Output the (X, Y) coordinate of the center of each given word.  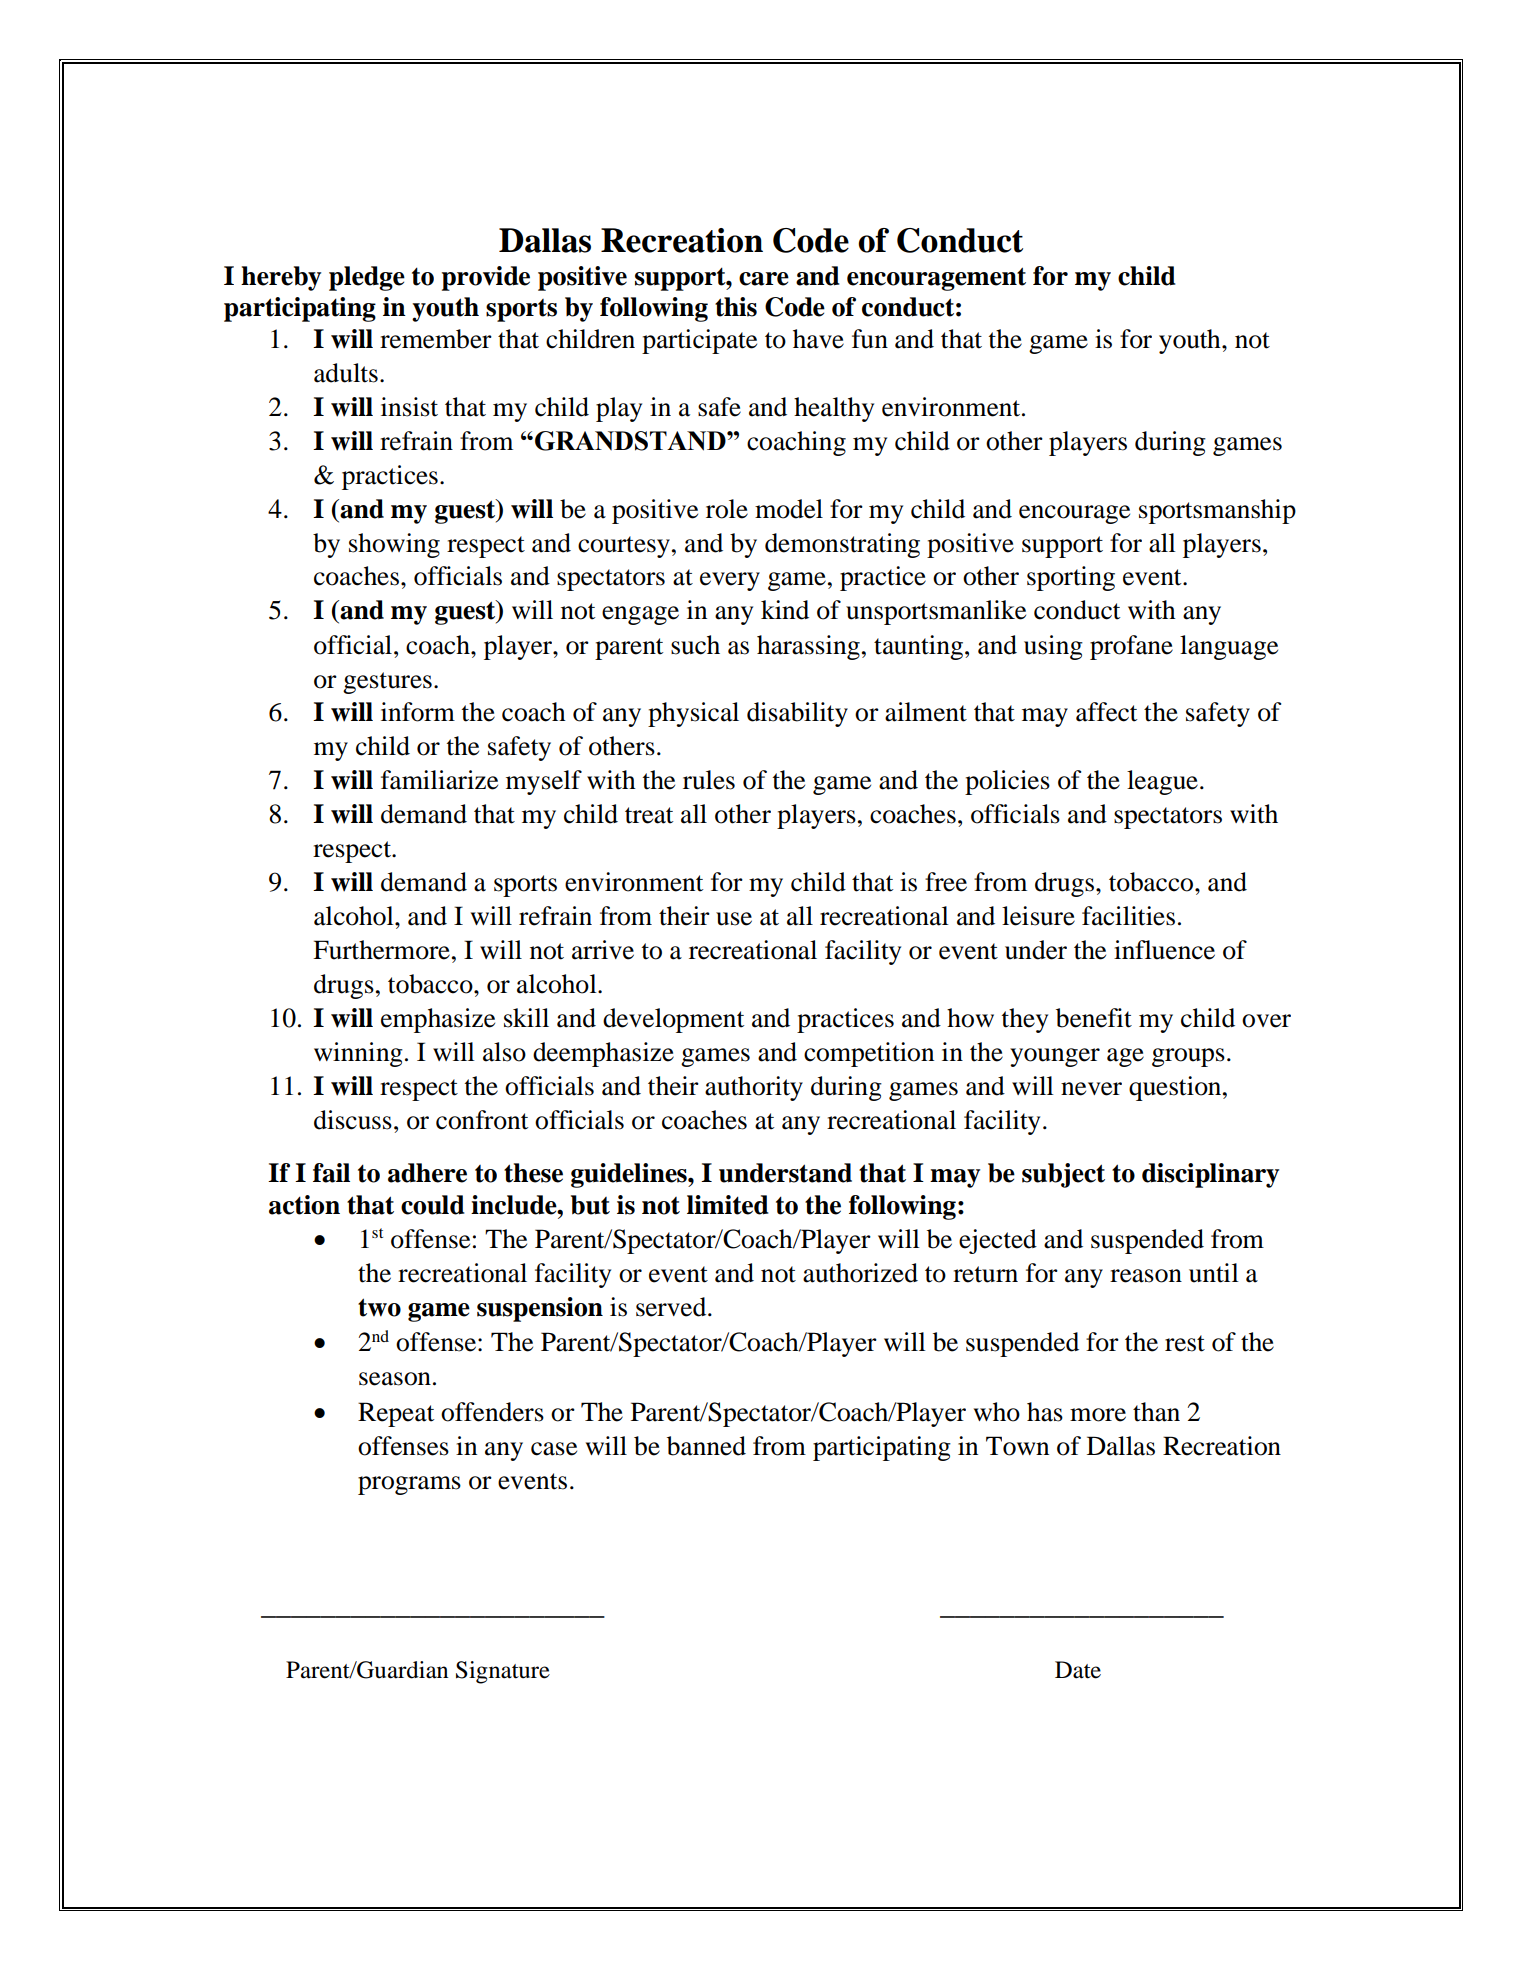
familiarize (439, 780)
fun (870, 339)
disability (797, 714)
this (736, 307)
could (432, 1205)
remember (436, 339)
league (1162, 782)
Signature (503, 1672)
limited (727, 1205)
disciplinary (1210, 1175)
